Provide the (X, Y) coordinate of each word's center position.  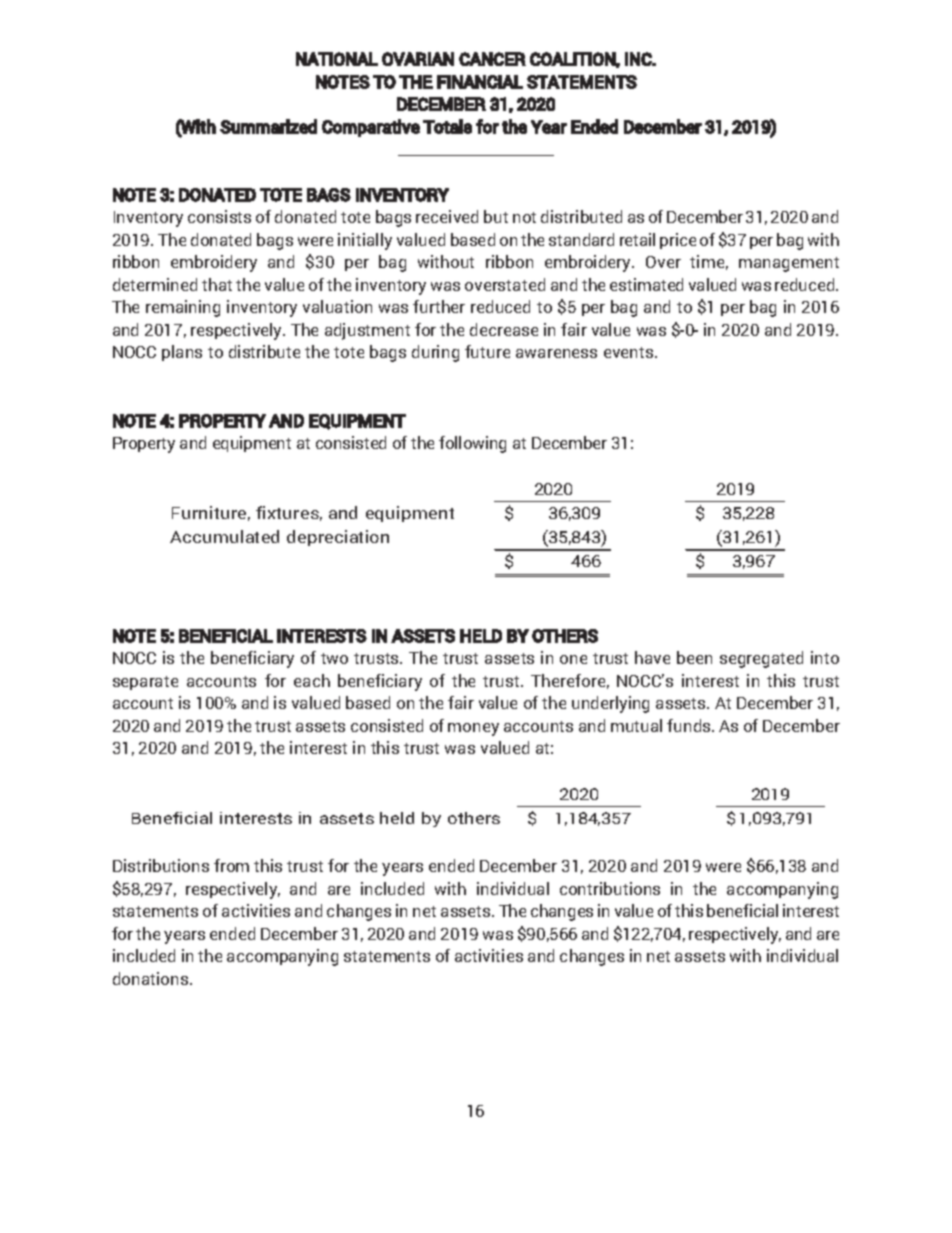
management (789, 264)
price (678, 241)
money (473, 729)
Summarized (268, 126)
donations (152, 978)
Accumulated (224, 536)
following (472, 444)
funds (690, 725)
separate (145, 683)
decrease (504, 329)
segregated (761, 659)
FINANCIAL (480, 82)
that (217, 284)
